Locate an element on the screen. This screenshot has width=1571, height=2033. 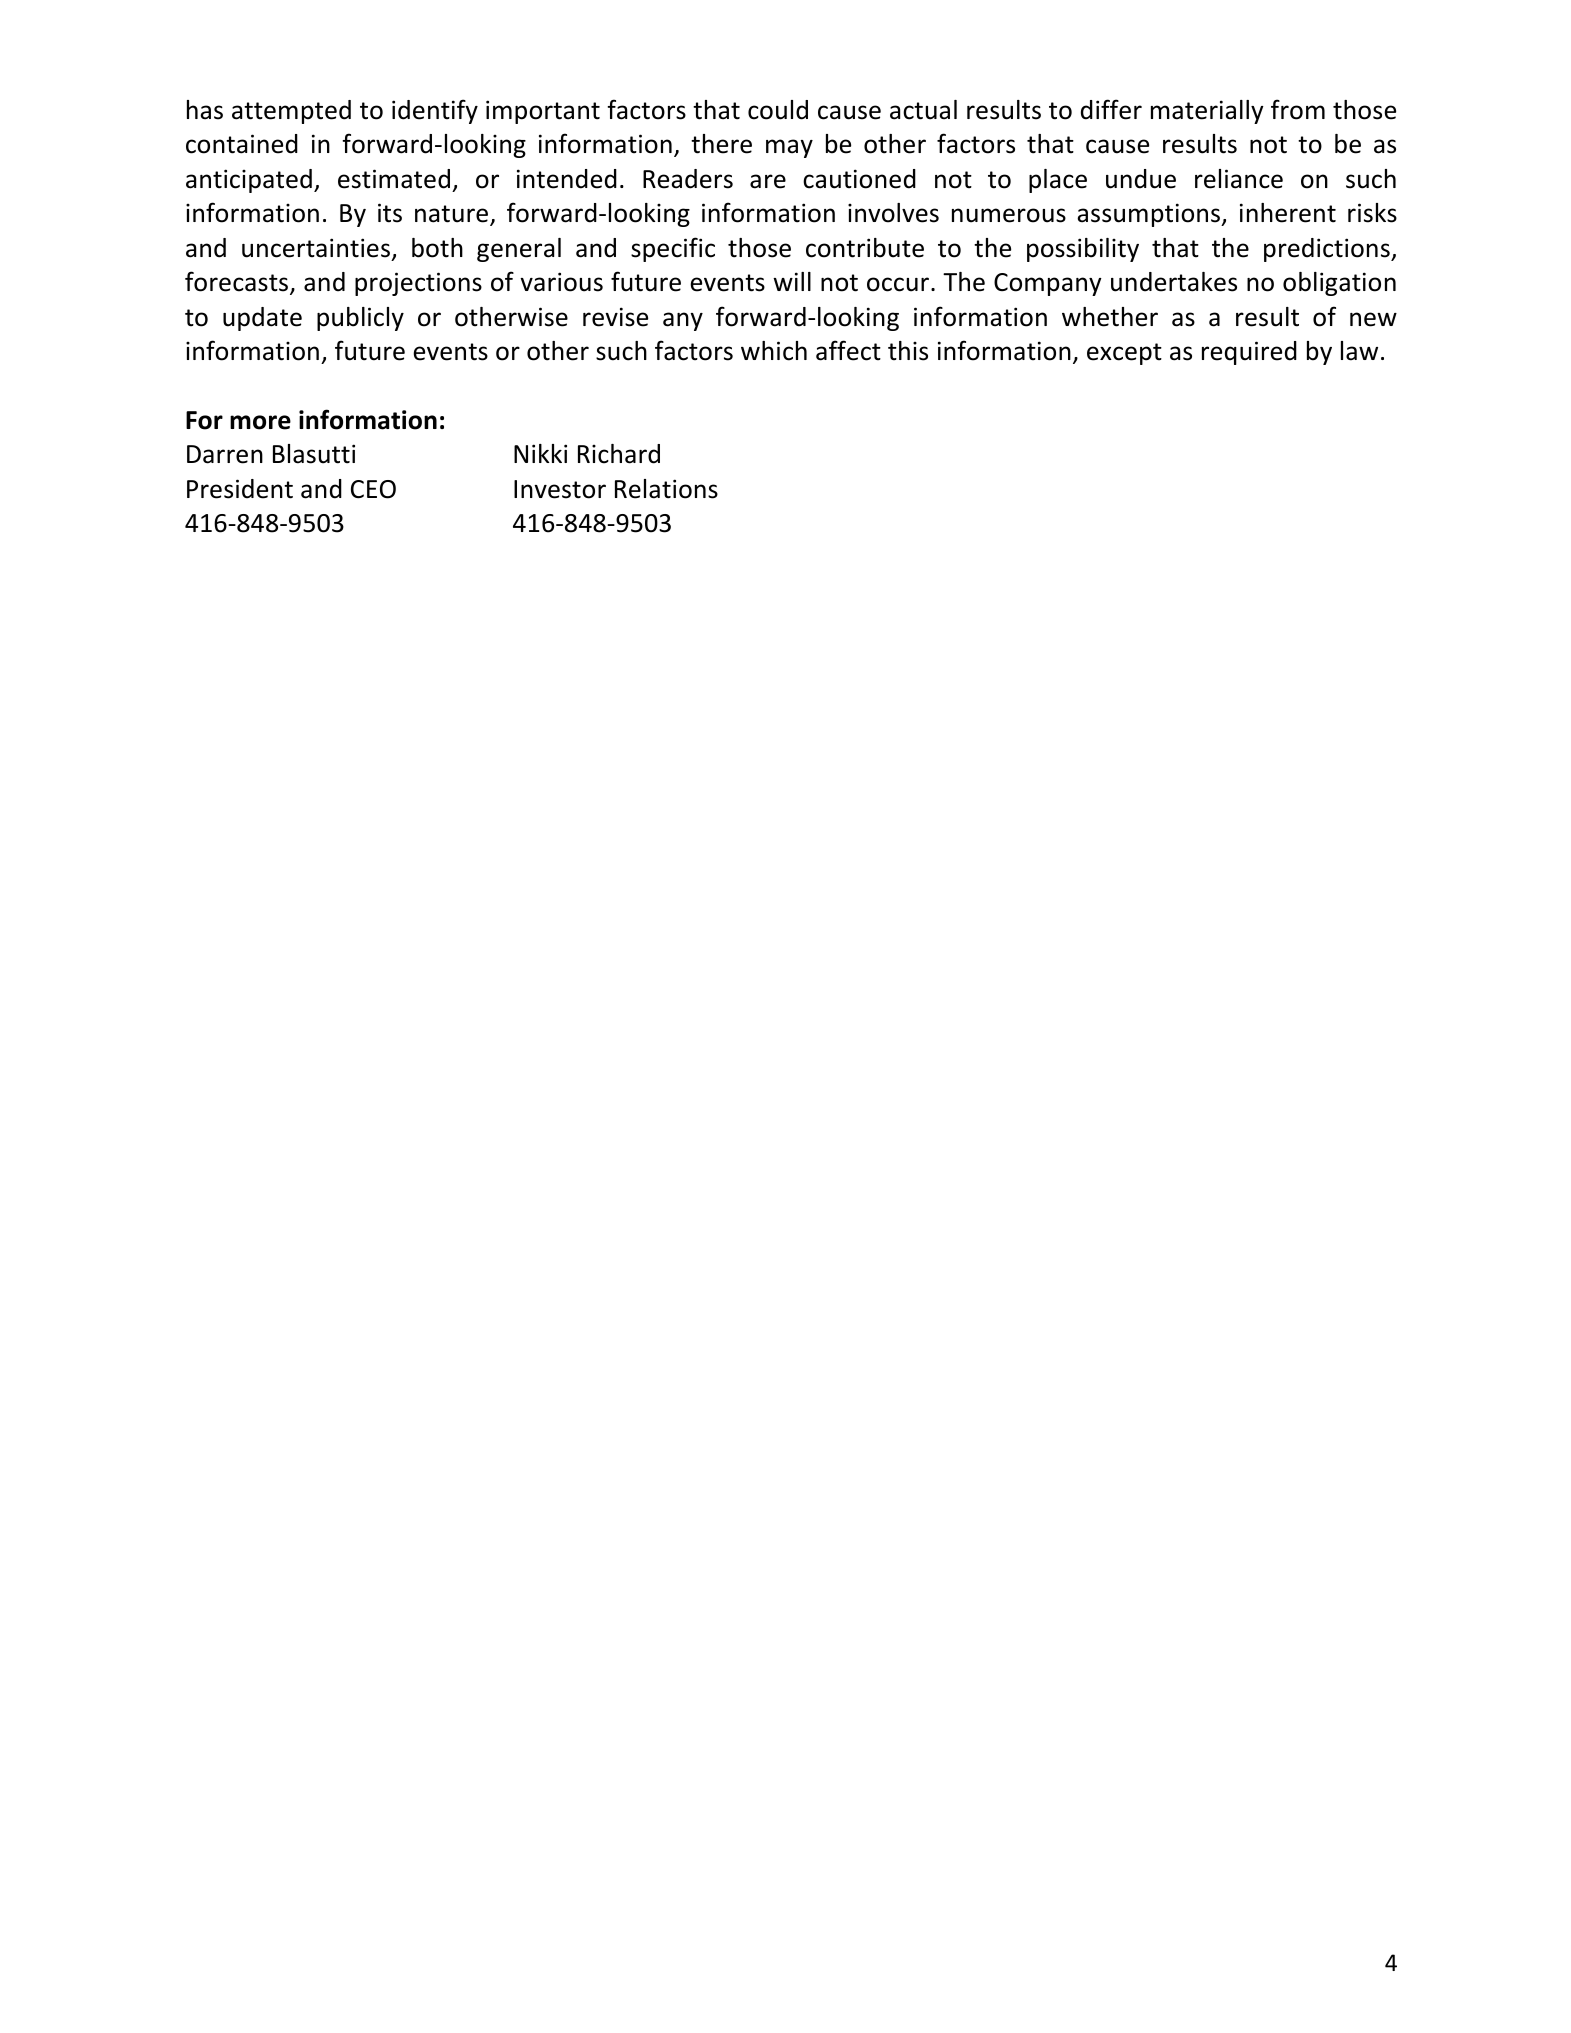
could is located at coordinates (778, 110).
